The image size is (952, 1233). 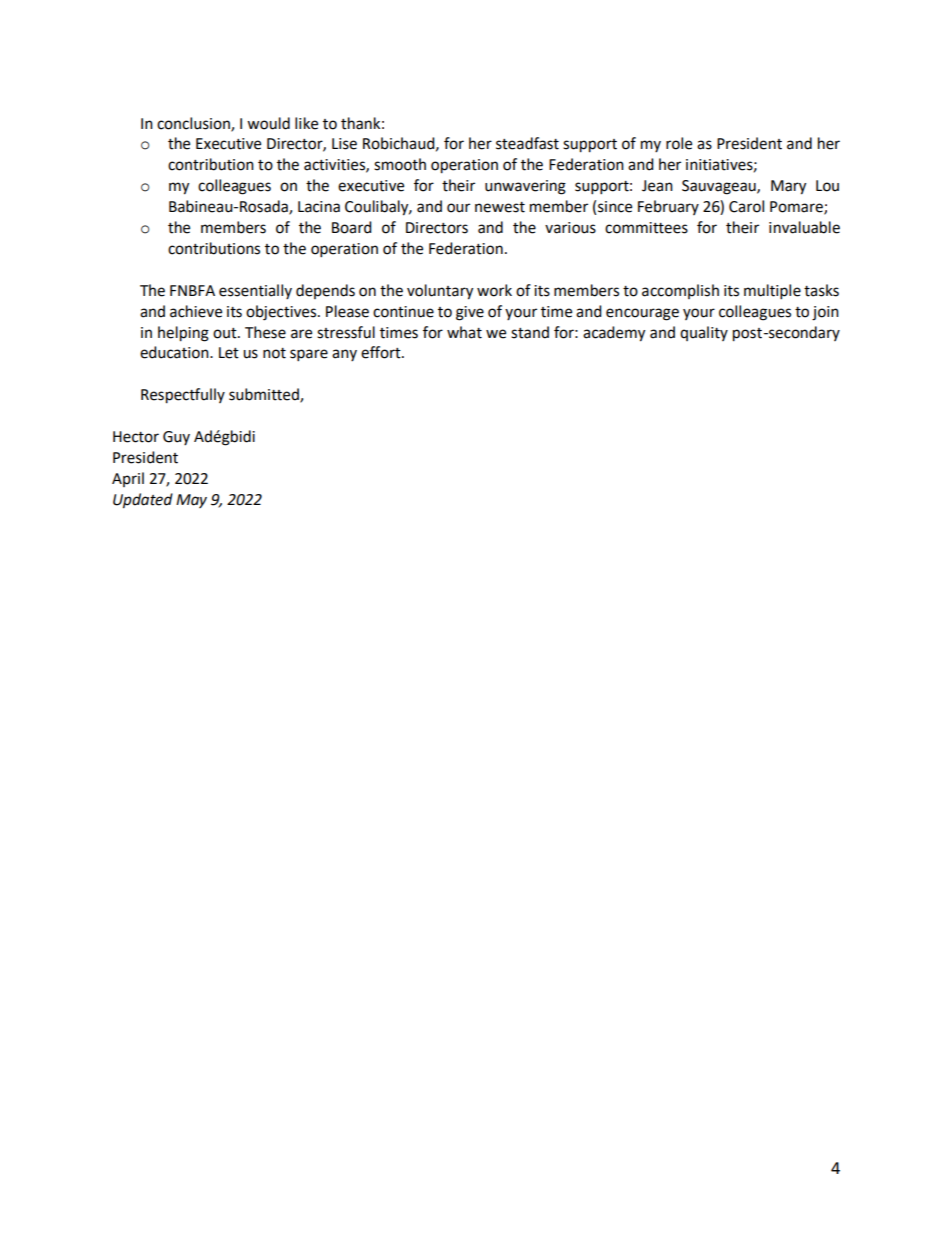 I want to click on May, so click(x=191, y=501).
